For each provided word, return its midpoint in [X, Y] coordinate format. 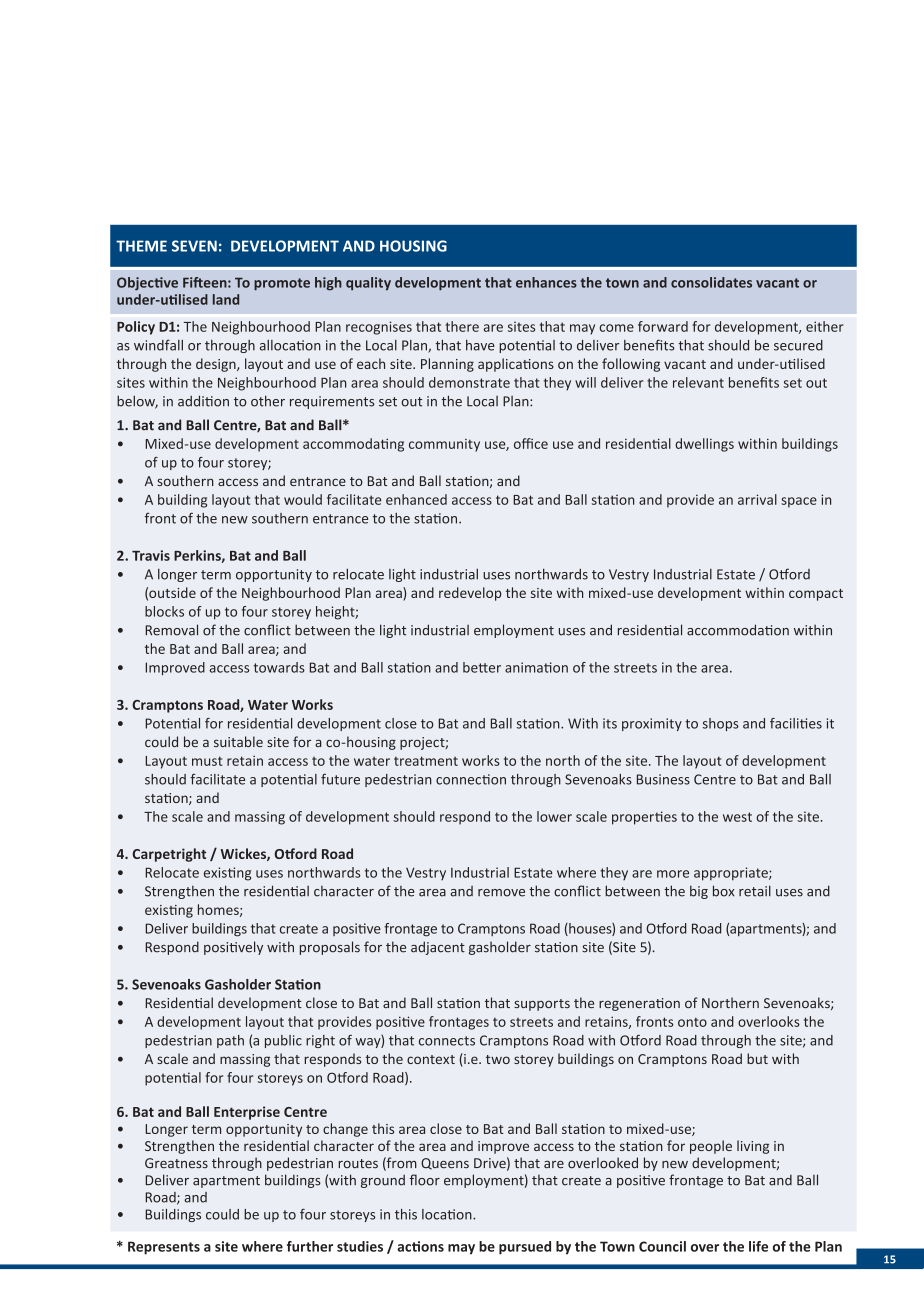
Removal [171, 630]
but [757, 1058]
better [482, 667]
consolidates [711, 282]
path [230, 1041]
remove [501, 893]
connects [447, 1041]
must [207, 761]
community [444, 445]
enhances [546, 282]
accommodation [738, 630]
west [737, 817]
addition [203, 401]
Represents [164, 1248]
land [226, 299]
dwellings [704, 445]
